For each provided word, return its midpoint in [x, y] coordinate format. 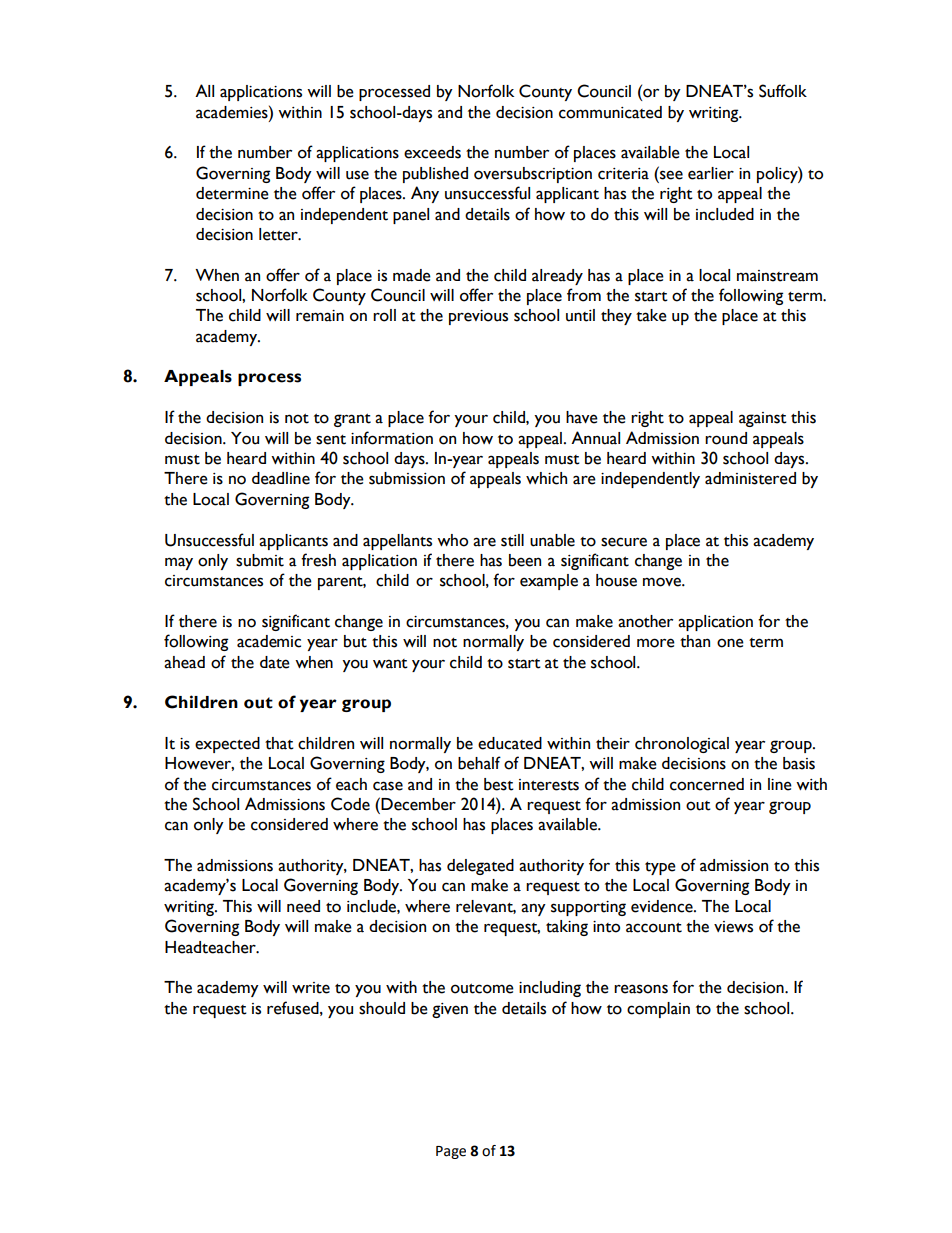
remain [320, 316]
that [279, 743]
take [651, 315]
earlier [711, 173]
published [435, 175]
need [303, 906]
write [311, 988]
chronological [682, 745]
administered [750, 478]
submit [260, 560]
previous [478, 317]
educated [510, 743]
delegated [480, 867]
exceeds [432, 152]
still [512, 540]
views [733, 927]
